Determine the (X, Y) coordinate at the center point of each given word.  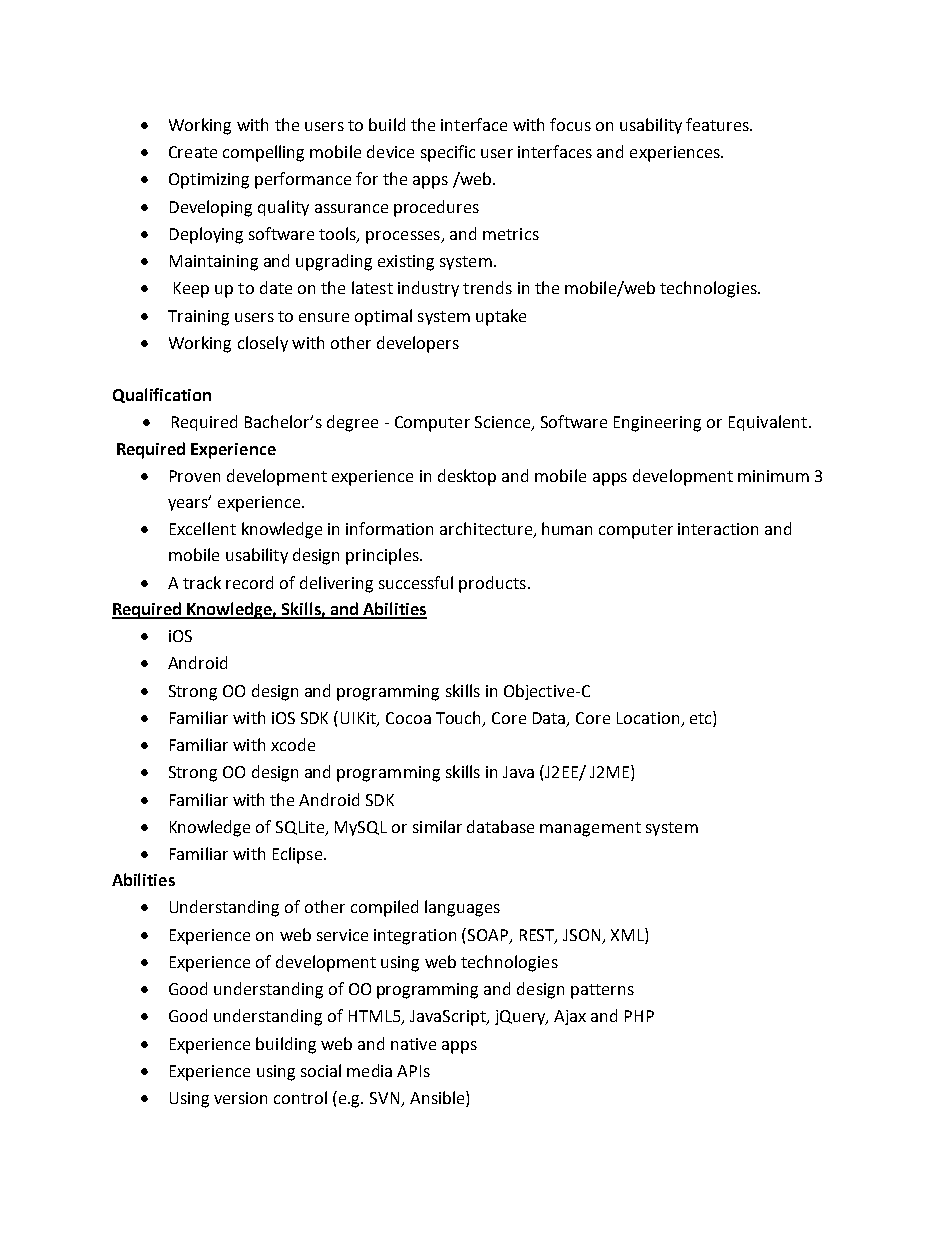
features (718, 124)
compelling (263, 153)
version (240, 1098)
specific (448, 153)
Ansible (438, 1099)
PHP (639, 1016)
